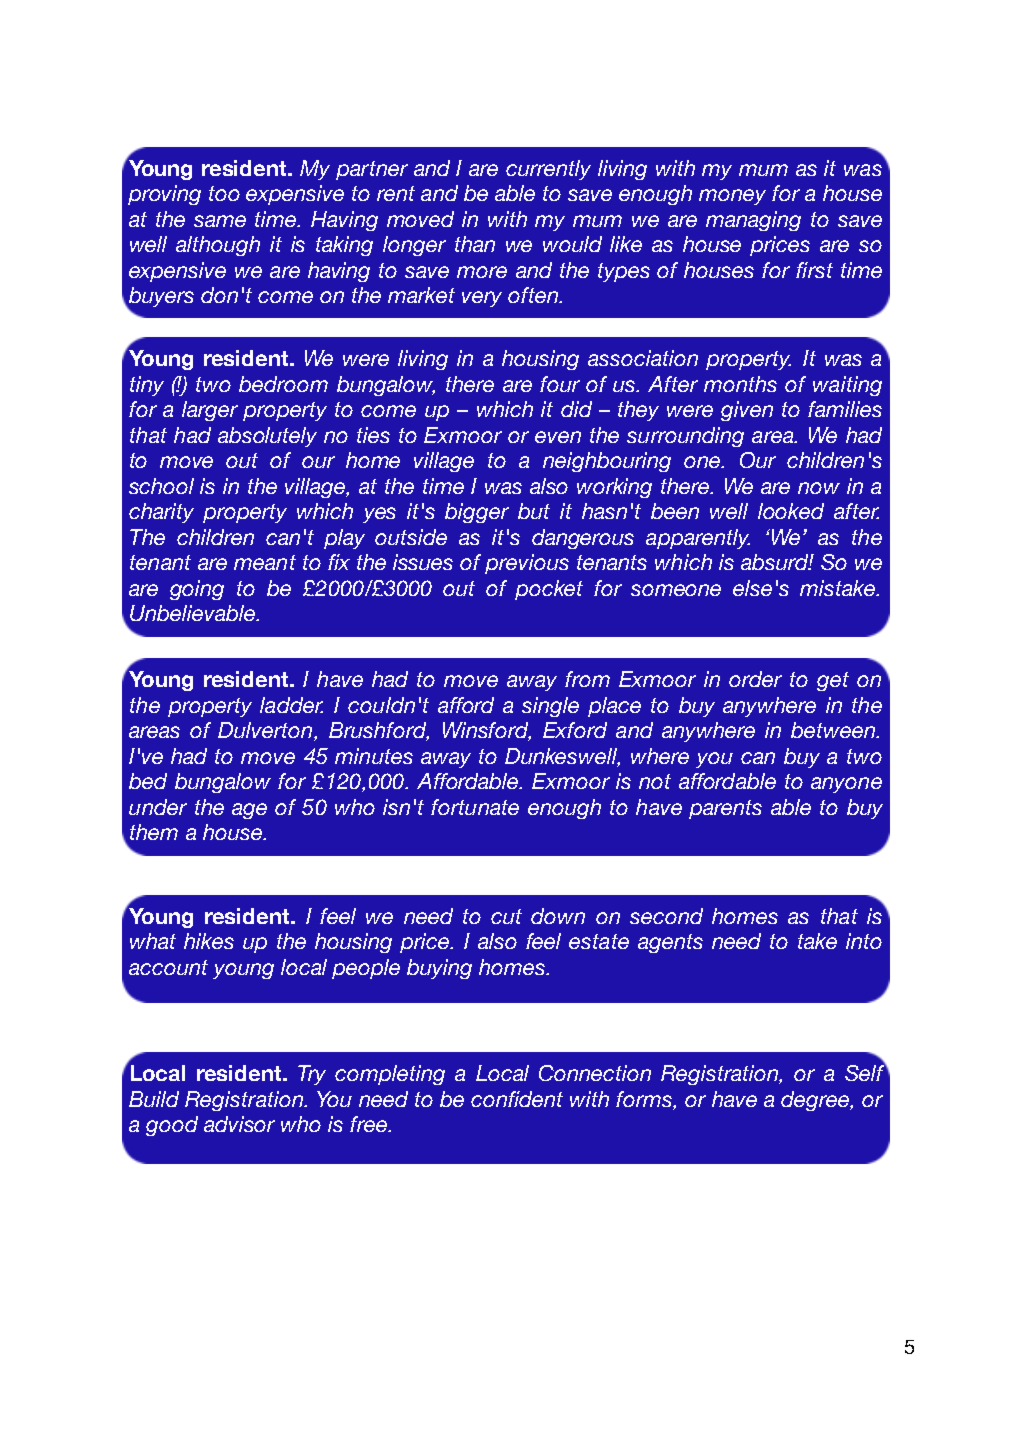 This screenshot has width=1012, height=1431. Describe the element at coordinates (475, 807) in the screenshot. I see `fortunate` at that location.
